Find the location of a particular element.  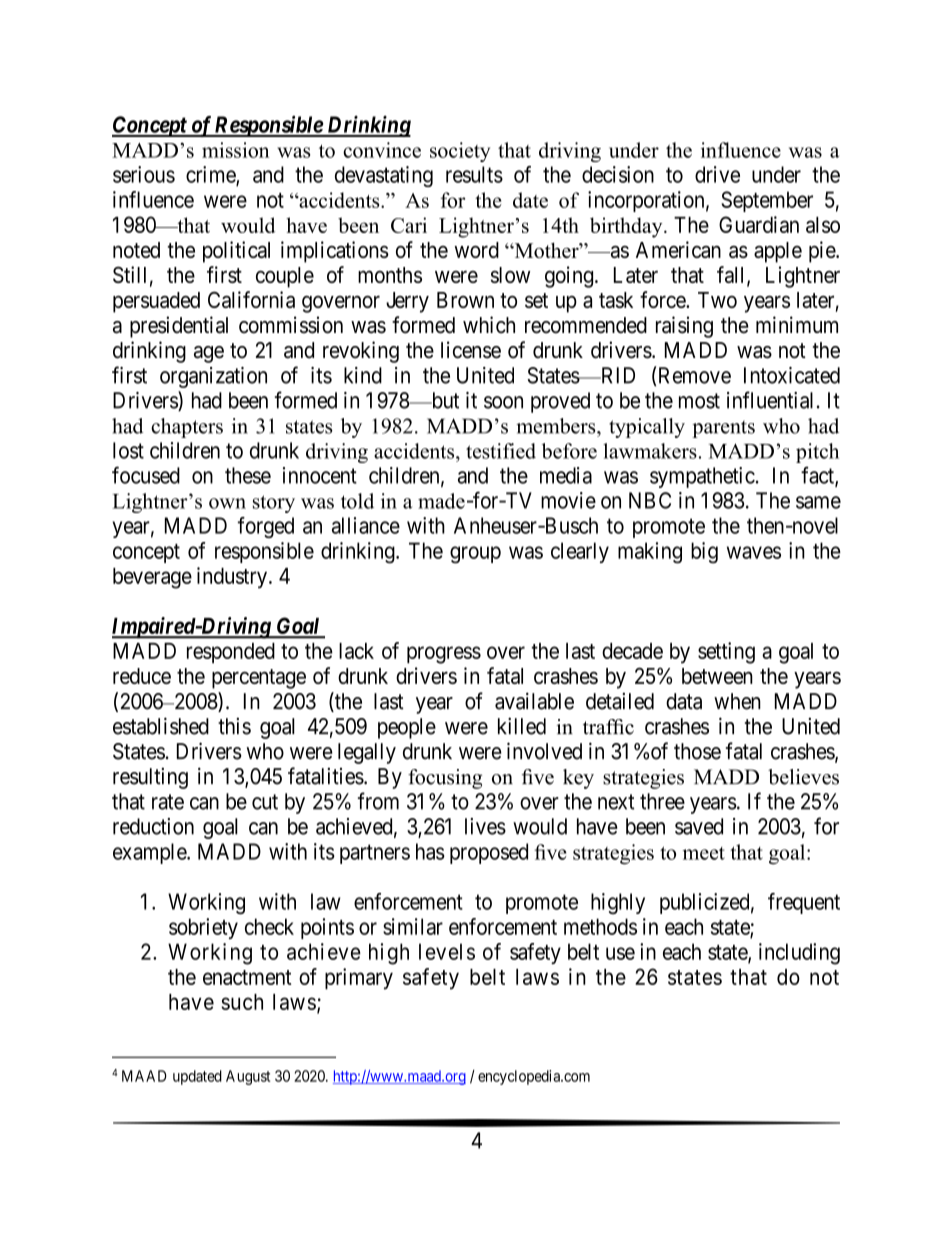

crime is located at coordinates (211, 175).
